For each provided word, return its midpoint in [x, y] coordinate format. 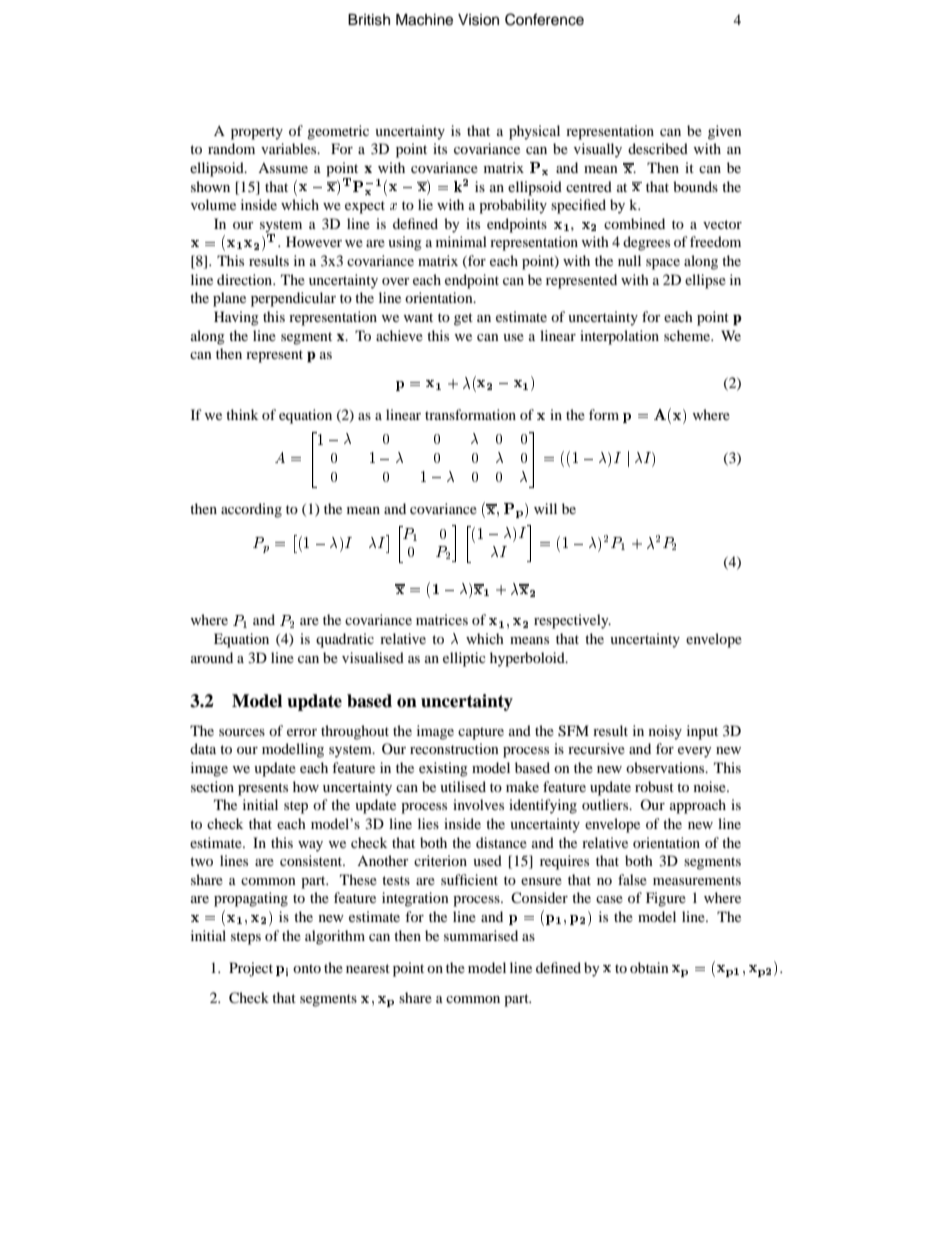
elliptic [464, 659]
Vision [478, 20]
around [212, 657]
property [257, 133]
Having [236, 318]
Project [251, 969]
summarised [481, 935]
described [658, 148]
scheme [688, 335]
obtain [649, 967]
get [463, 319]
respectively [572, 621]
